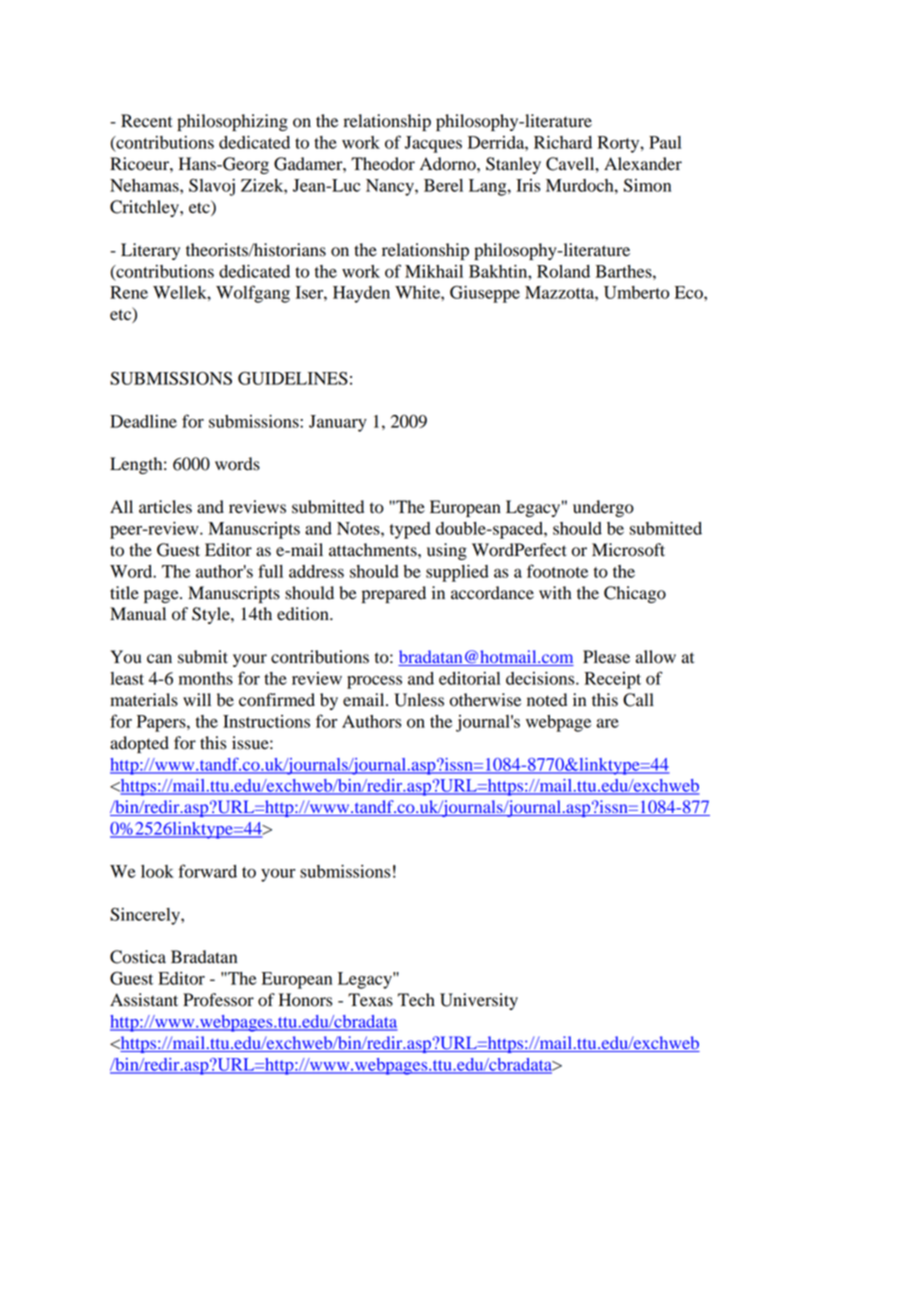 The height and width of the screenshot is (1308, 924). Describe the element at coordinates (643, 164) in the screenshot. I see `Alexander` at that location.
